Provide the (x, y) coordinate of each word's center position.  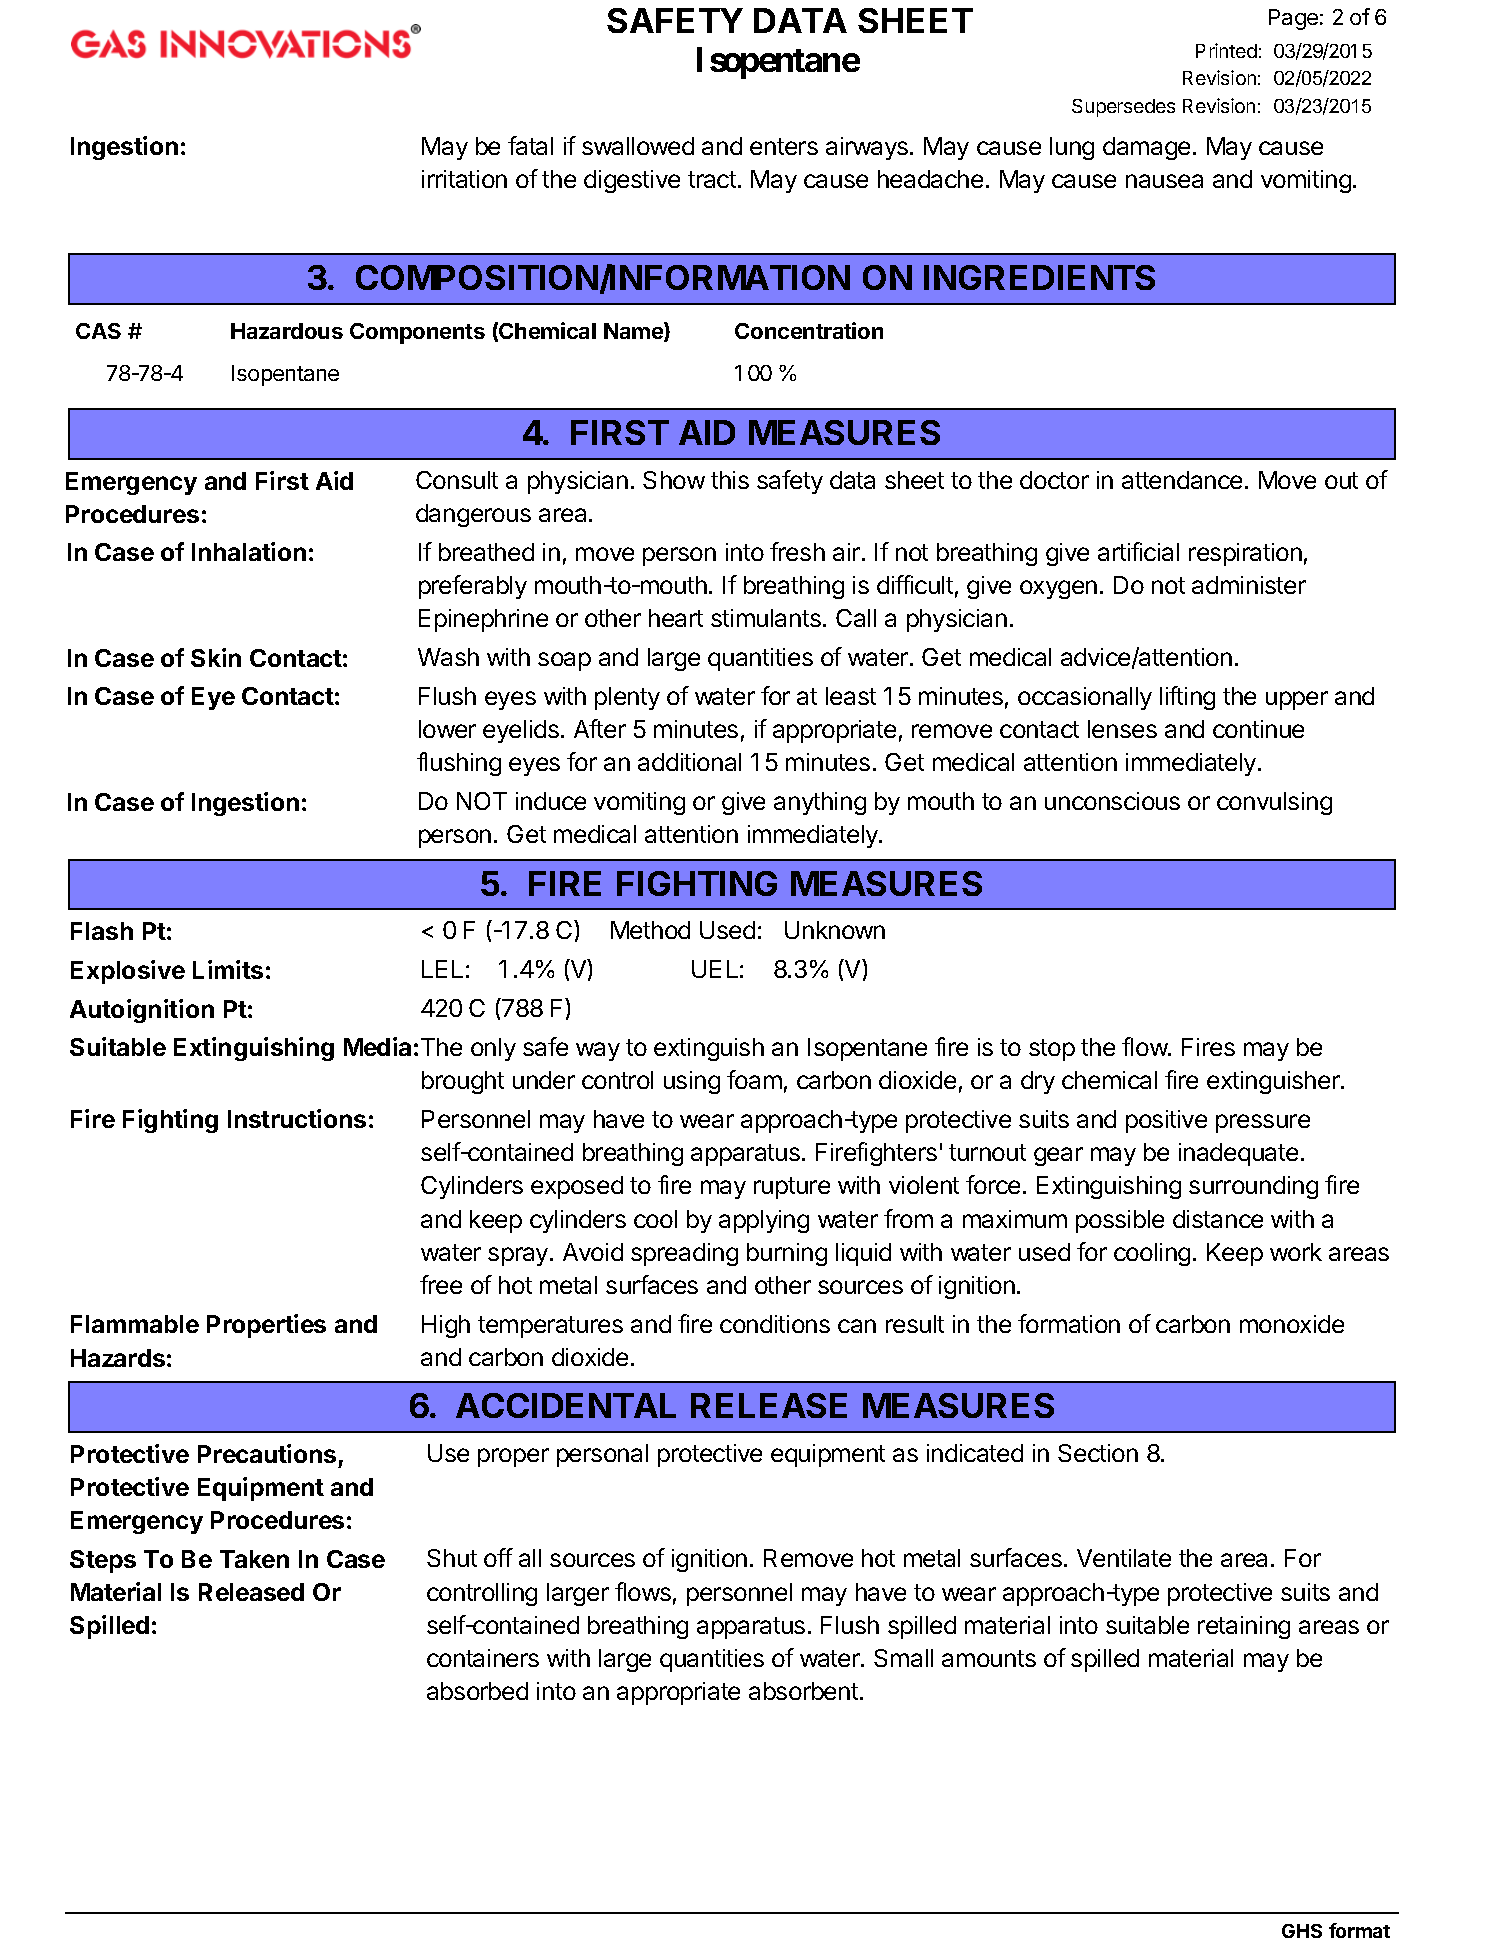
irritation (464, 179)
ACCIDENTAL (566, 1405)
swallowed (638, 146)
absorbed (477, 1691)
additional (689, 762)
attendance (1182, 480)
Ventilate (1124, 1558)
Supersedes (1123, 108)
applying (764, 1221)
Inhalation (249, 551)
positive (1166, 1121)
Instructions (297, 1118)
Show (674, 480)
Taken (254, 1559)
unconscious (1112, 801)
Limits (228, 969)
